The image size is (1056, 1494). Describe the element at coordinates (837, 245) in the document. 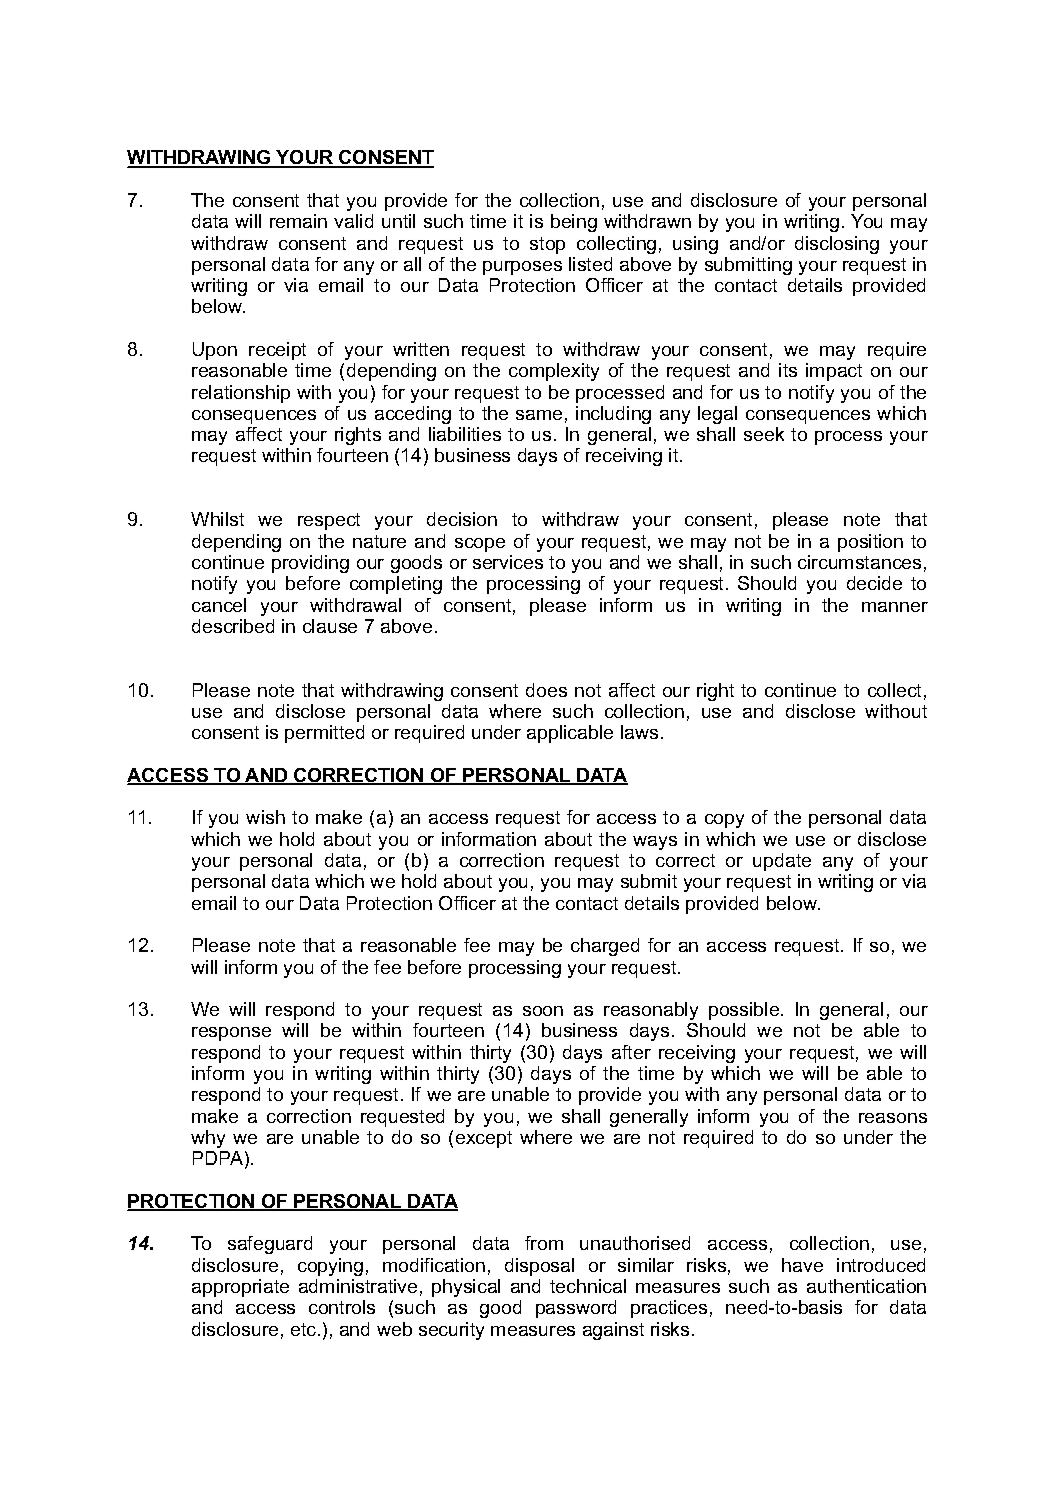

I see `disclosing` at that location.
